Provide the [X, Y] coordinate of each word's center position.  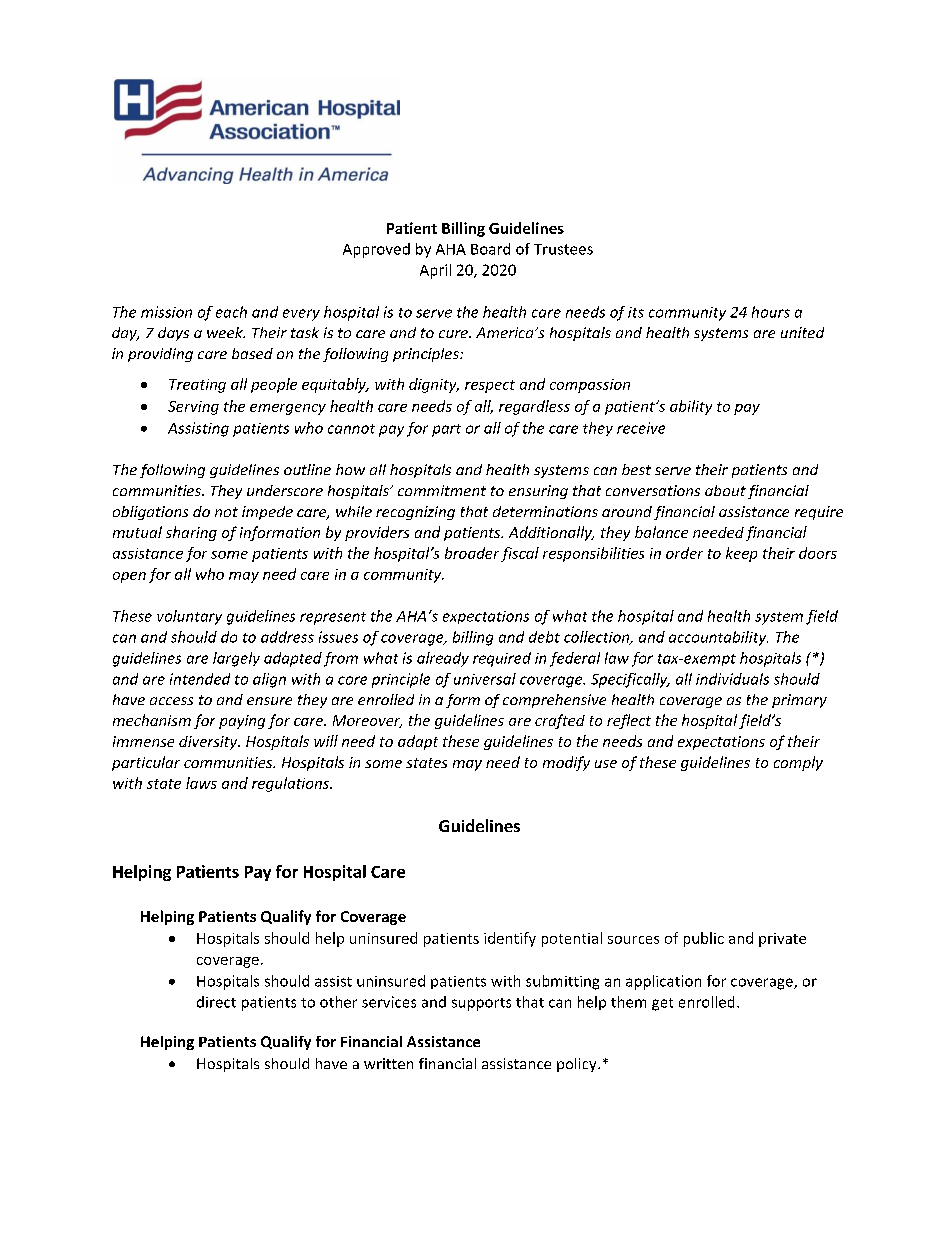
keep [741, 554]
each [231, 312]
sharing [191, 533]
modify [566, 763]
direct [216, 1002]
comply [798, 763]
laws [201, 783]
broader [472, 553]
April [435, 271]
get [662, 1004]
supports [481, 1004]
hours [771, 312]
